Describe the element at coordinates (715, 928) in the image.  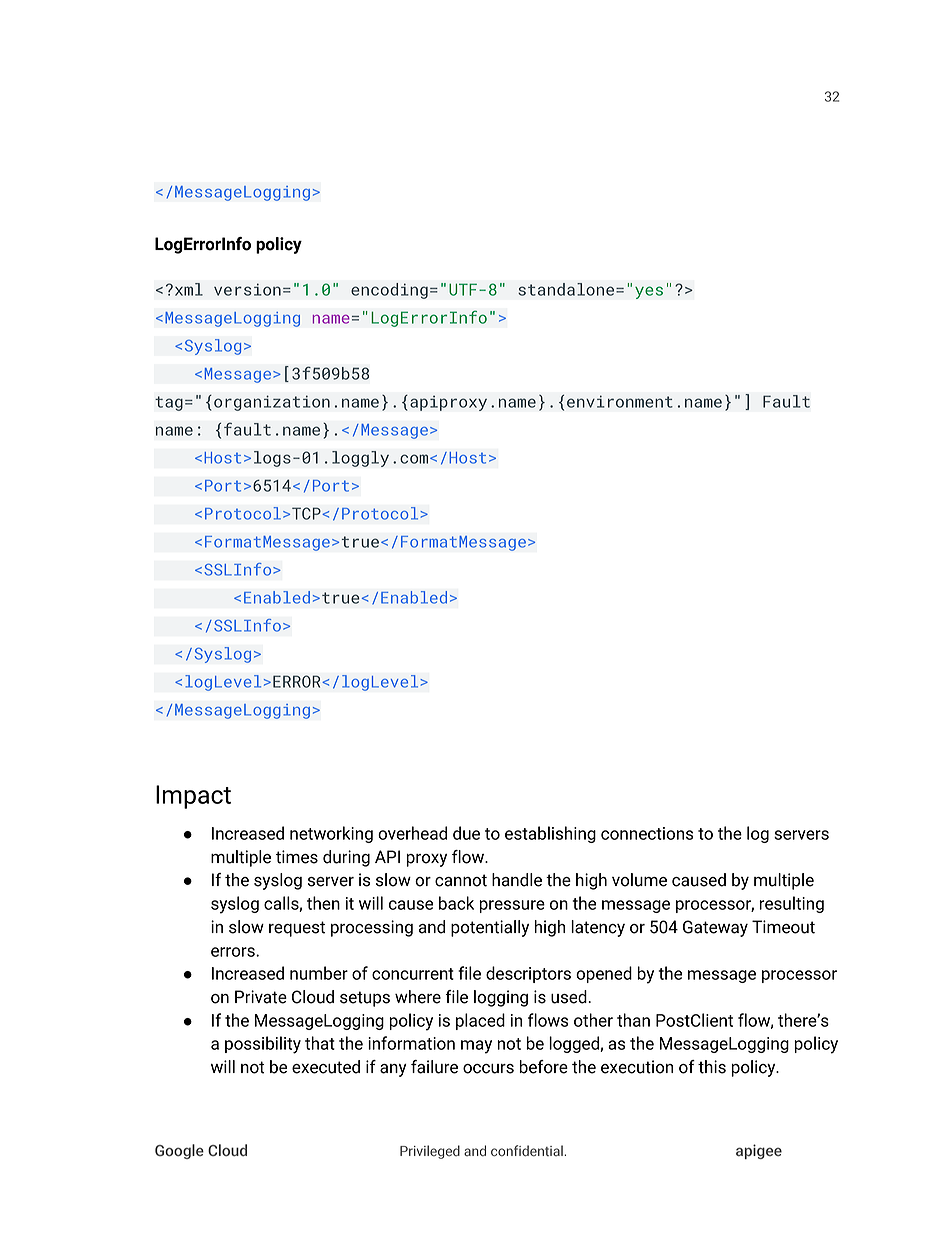
I see `Gateway` at that location.
